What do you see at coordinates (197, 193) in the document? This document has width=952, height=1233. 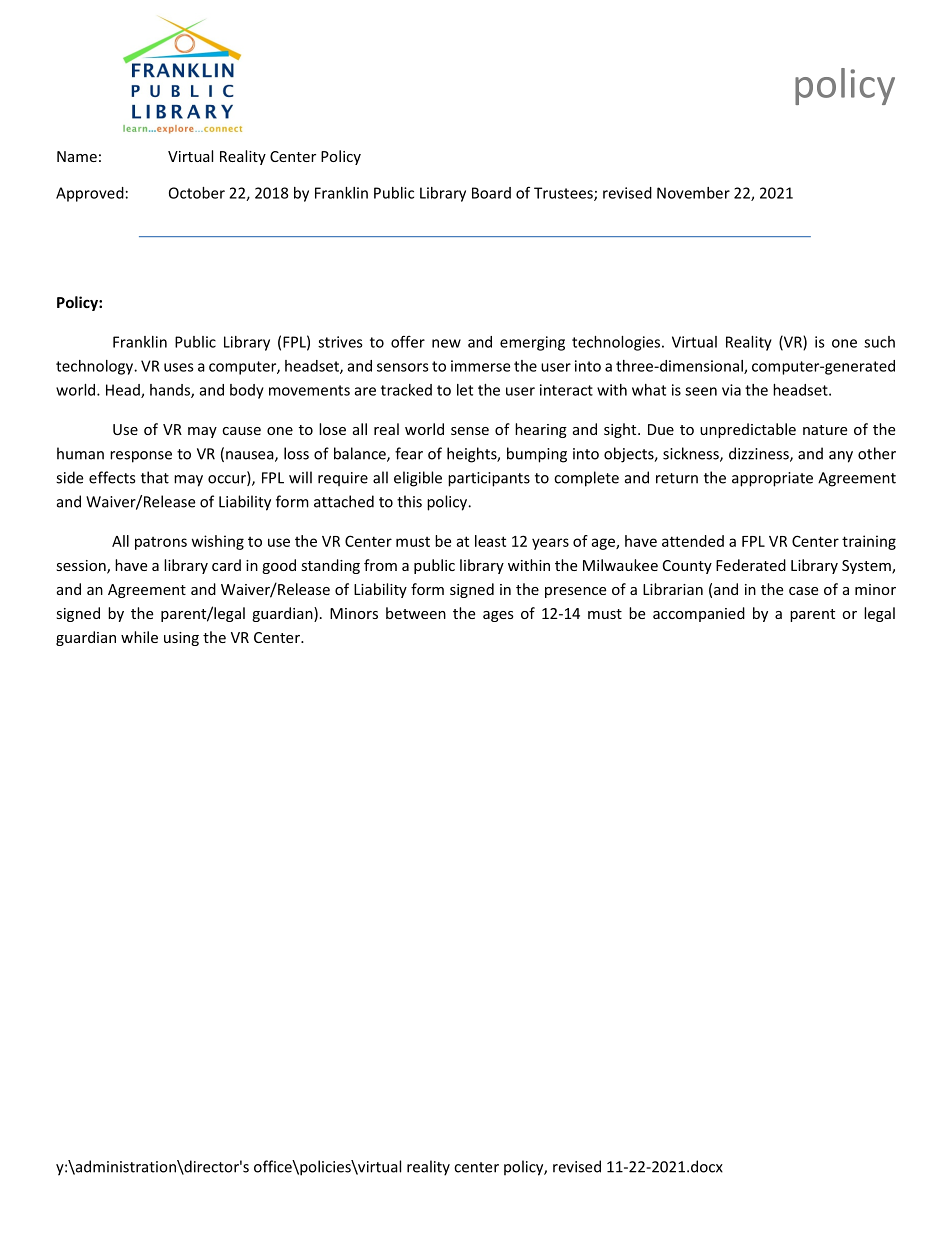 I see `October` at bounding box center [197, 193].
